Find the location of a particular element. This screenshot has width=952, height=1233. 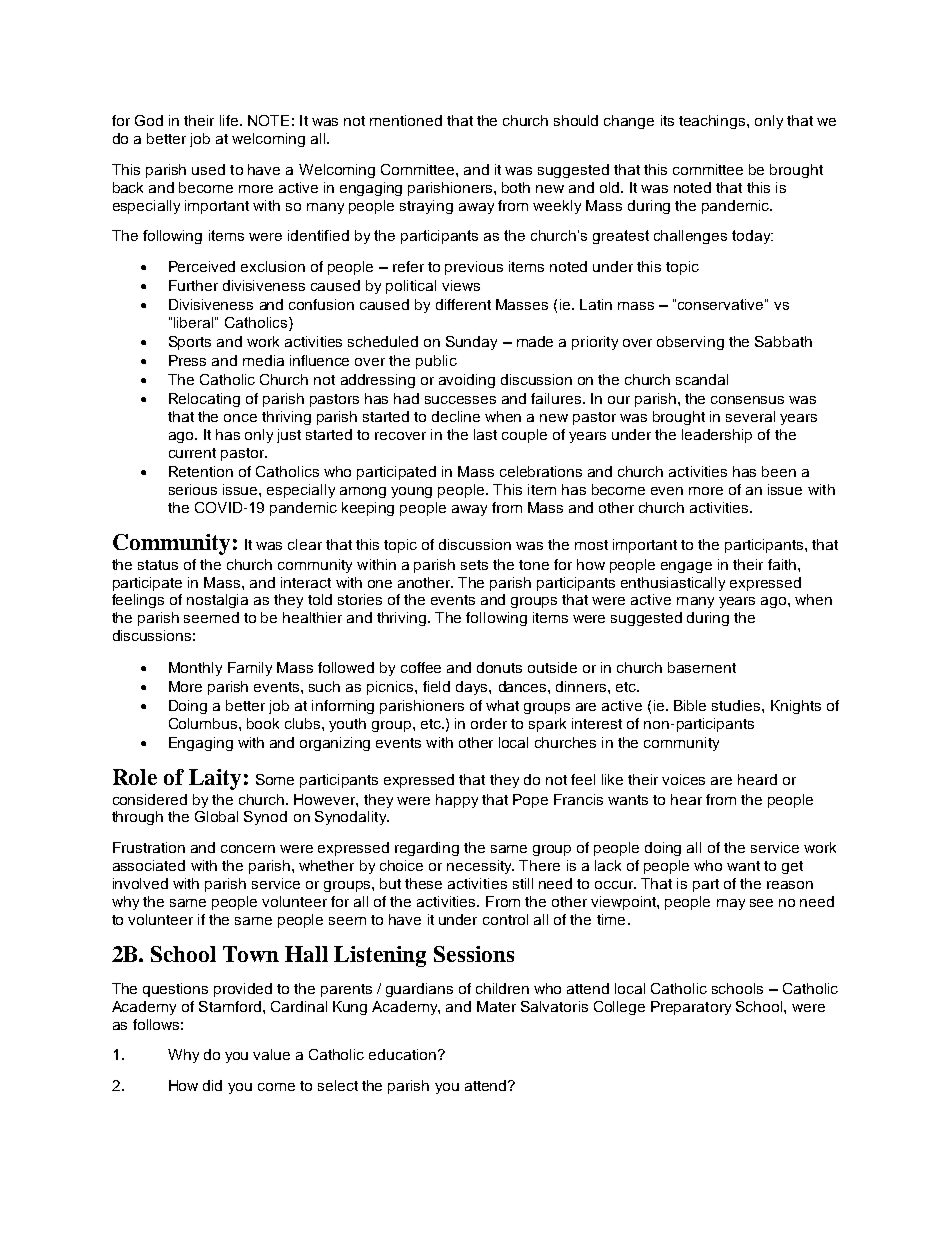

life is located at coordinates (230, 120).
